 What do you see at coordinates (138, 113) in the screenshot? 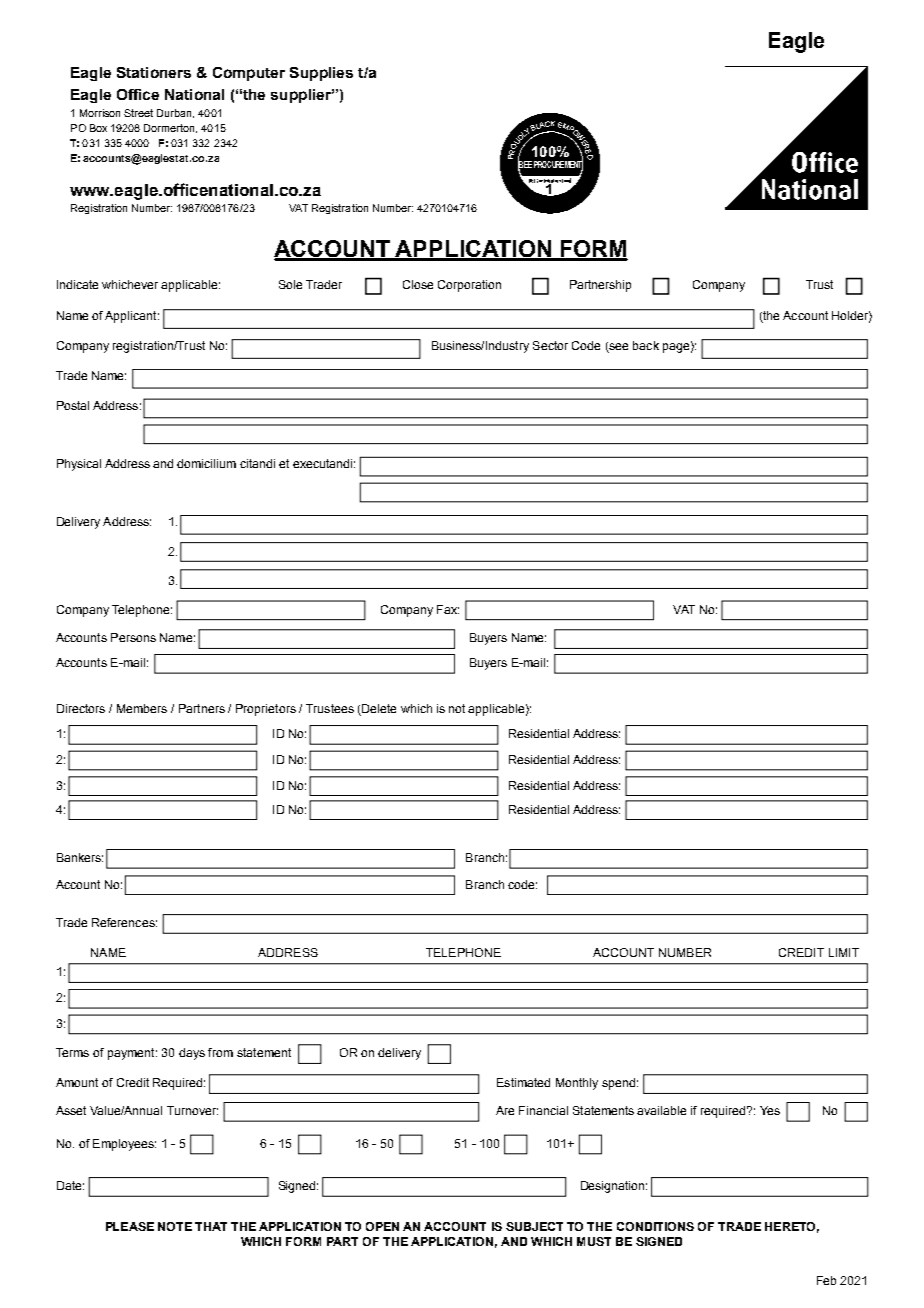
I see `Street` at bounding box center [138, 113].
